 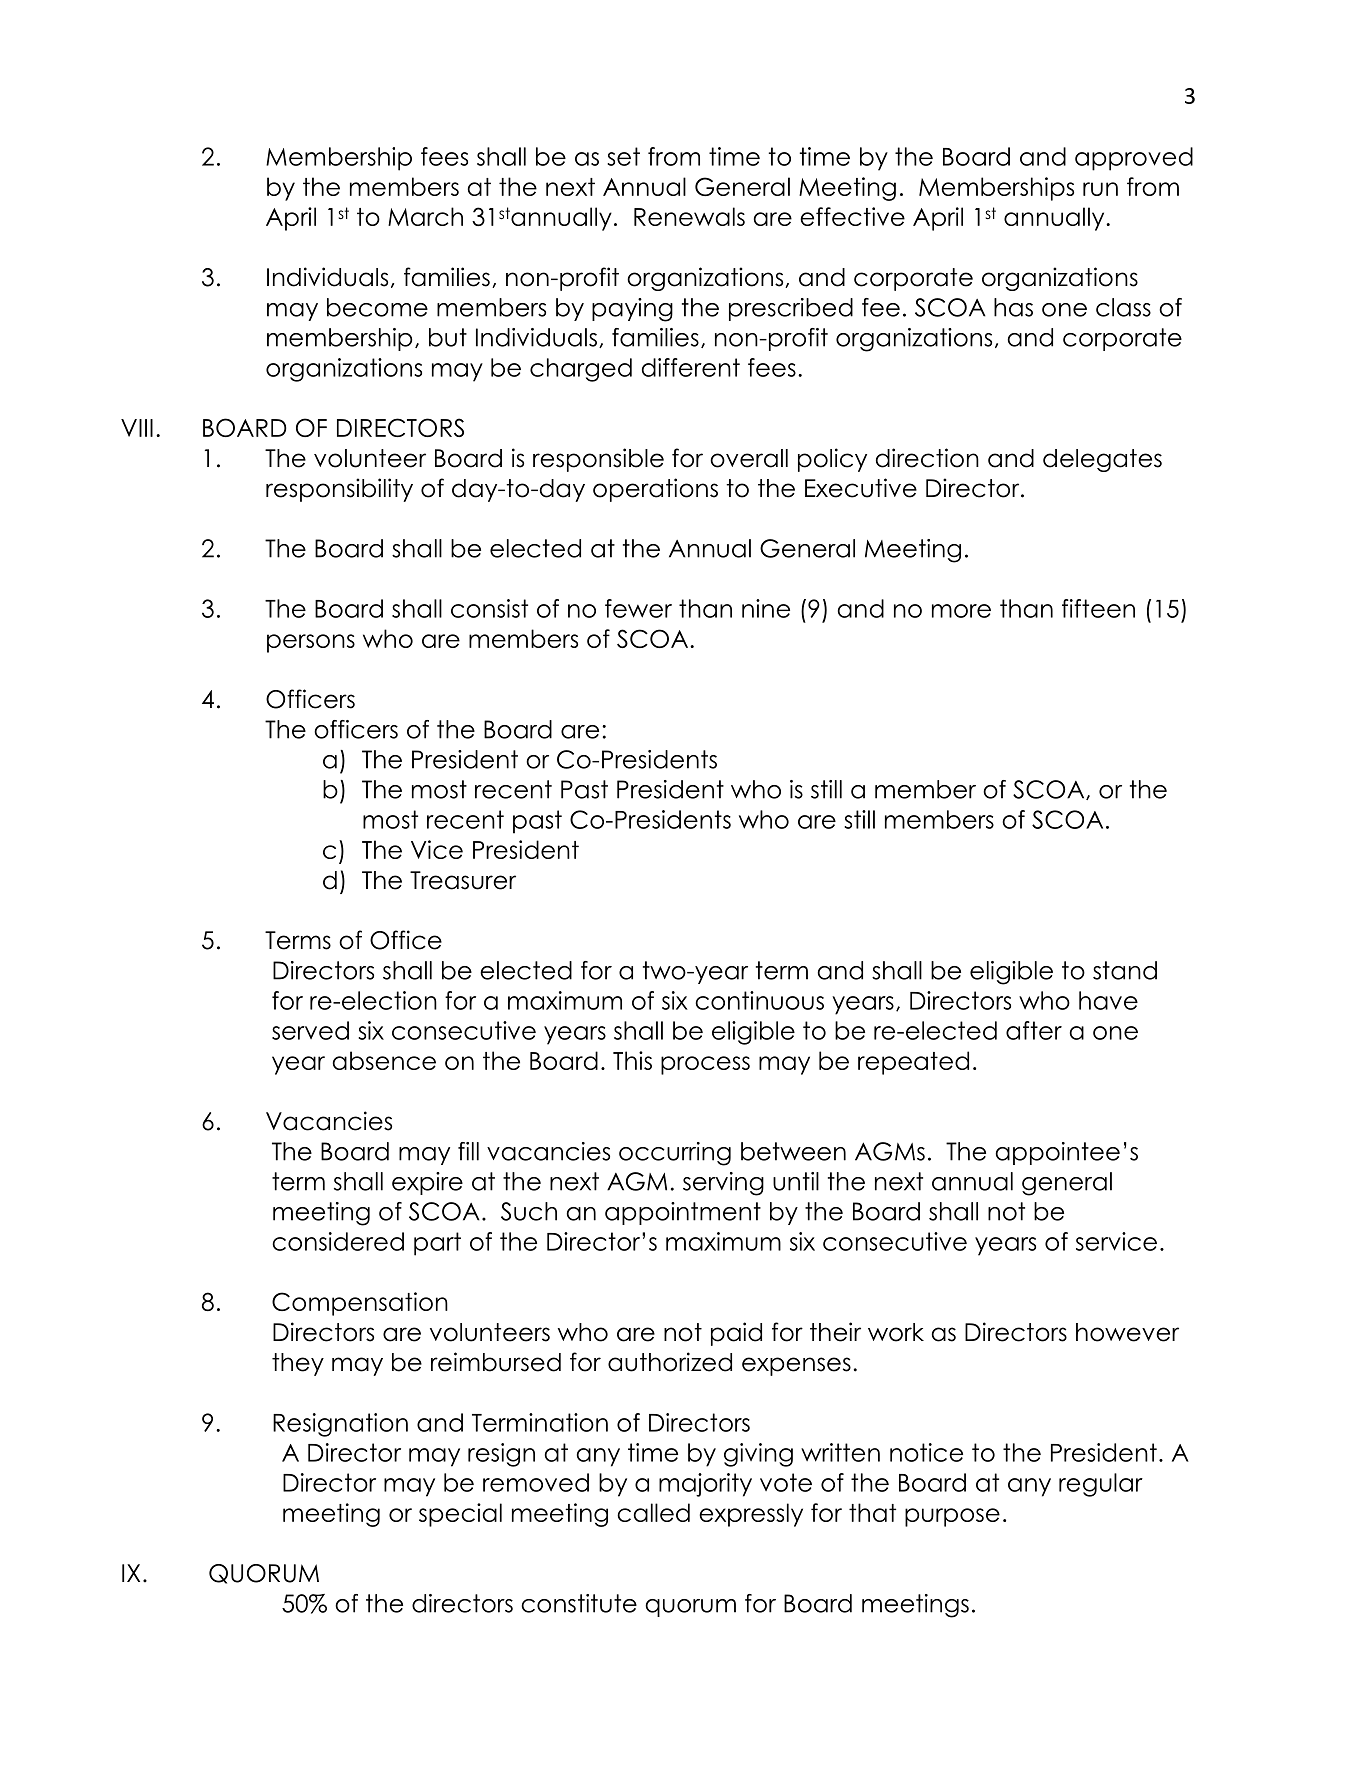 What do you see at coordinates (952, 1517) in the screenshot?
I see `purpose` at bounding box center [952, 1517].
